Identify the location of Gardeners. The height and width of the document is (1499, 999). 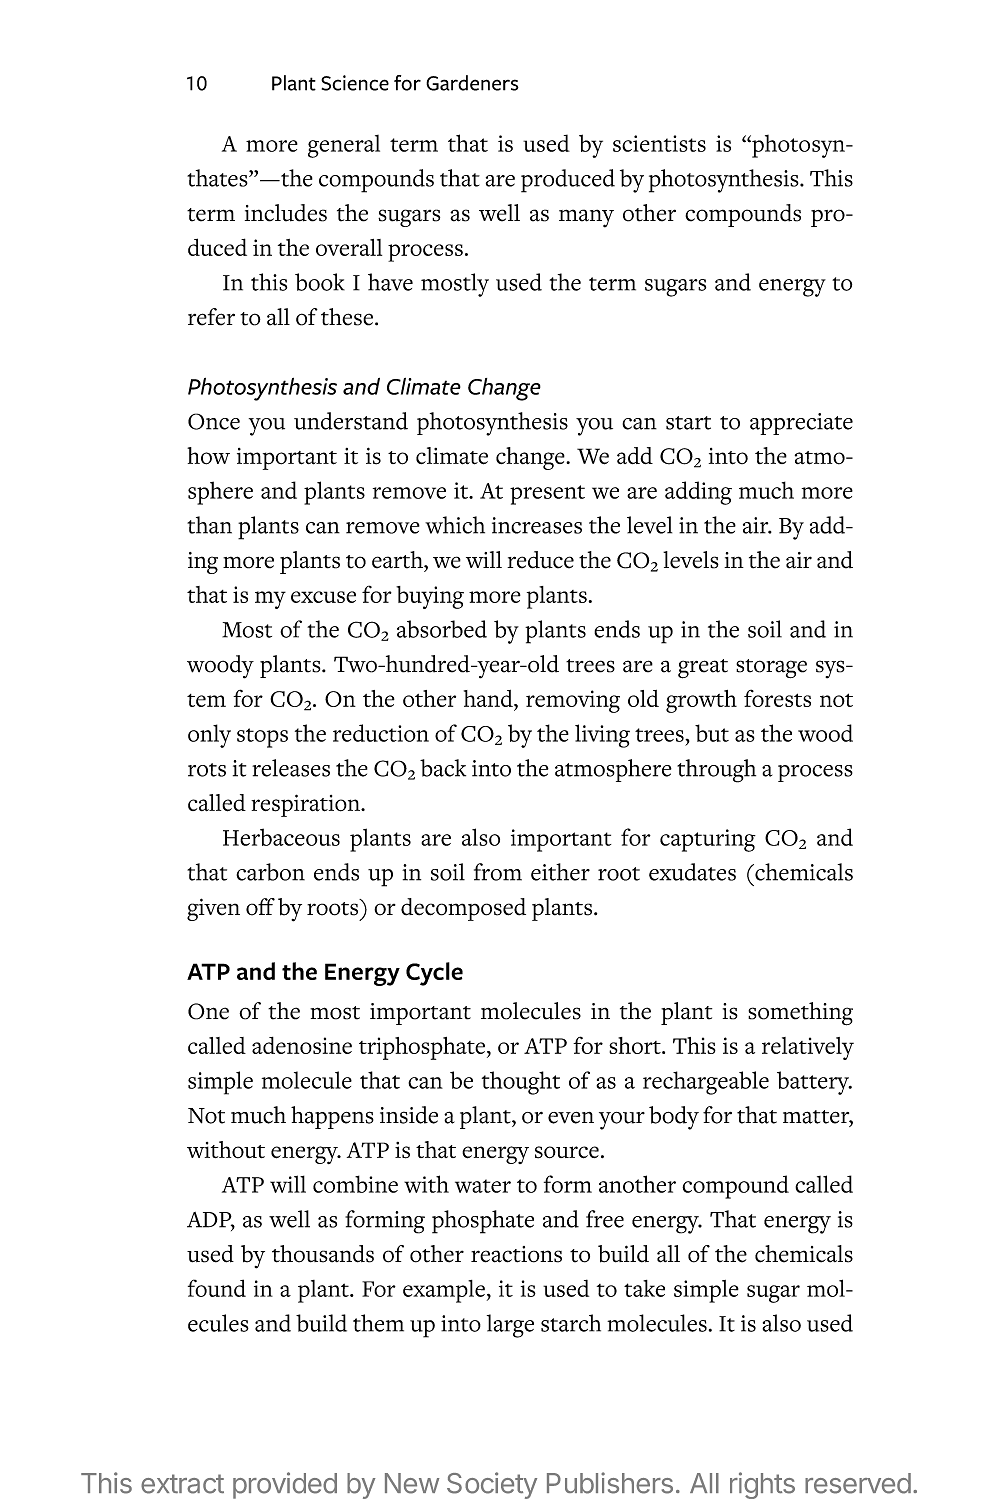
(472, 83).
